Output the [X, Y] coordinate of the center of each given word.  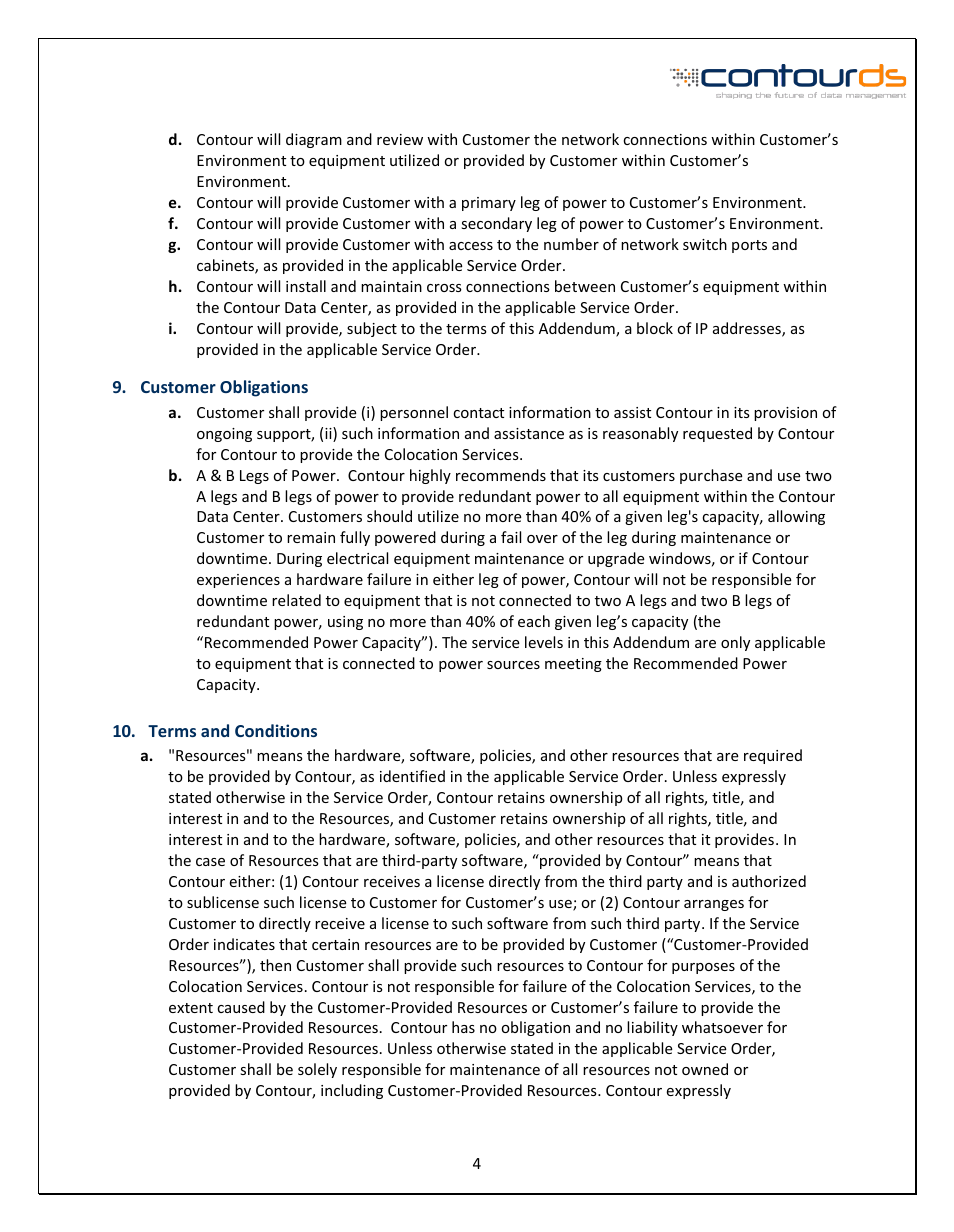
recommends [501, 475]
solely [317, 1070]
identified [412, 776]
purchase [711, 476]
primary [489, 204]
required [773, 756]
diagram [314, 140]
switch [705, 244]
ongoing [224, 435]
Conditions [276, 730]
